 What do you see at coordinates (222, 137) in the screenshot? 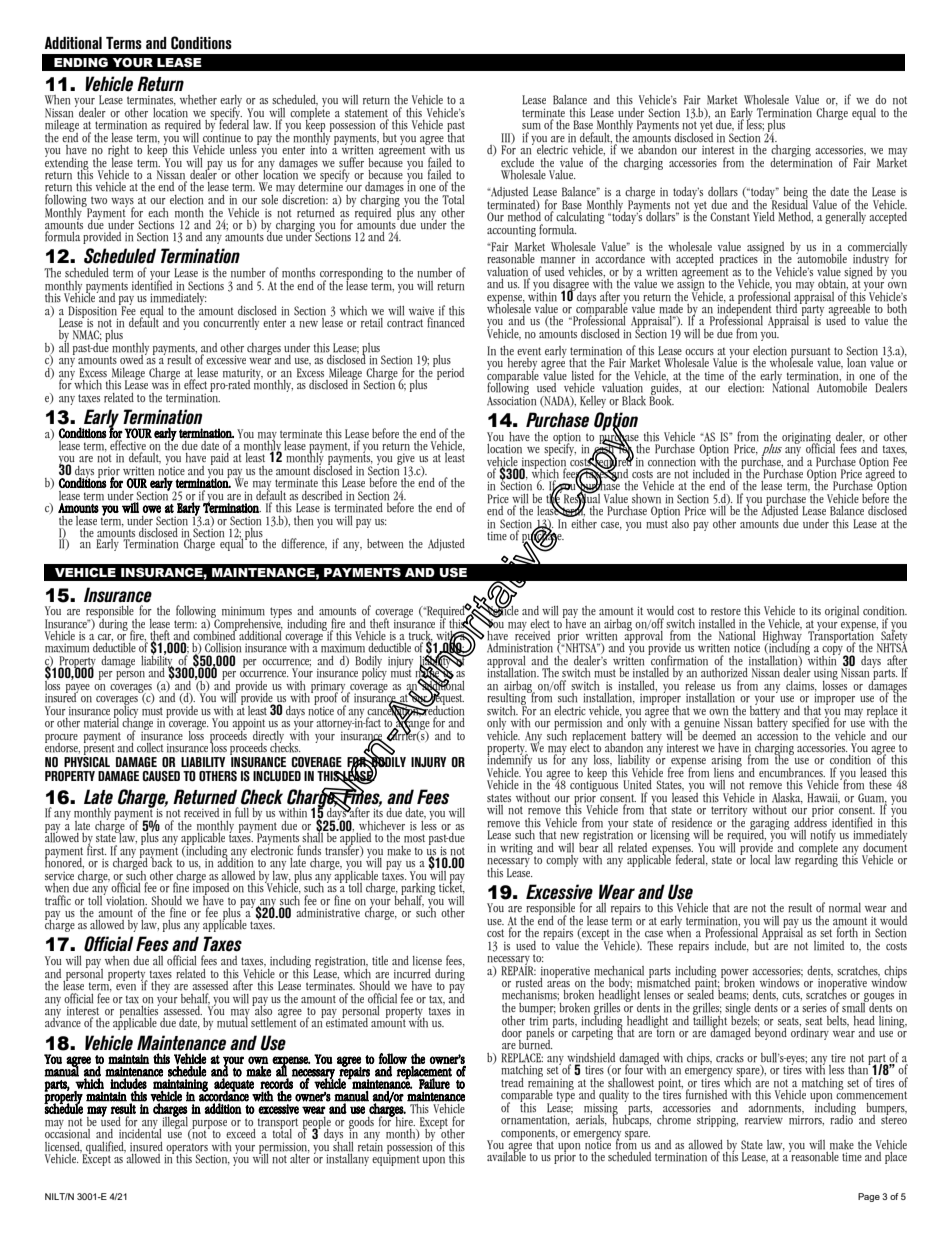
I see `continue` at bounding box center [222, 137].
